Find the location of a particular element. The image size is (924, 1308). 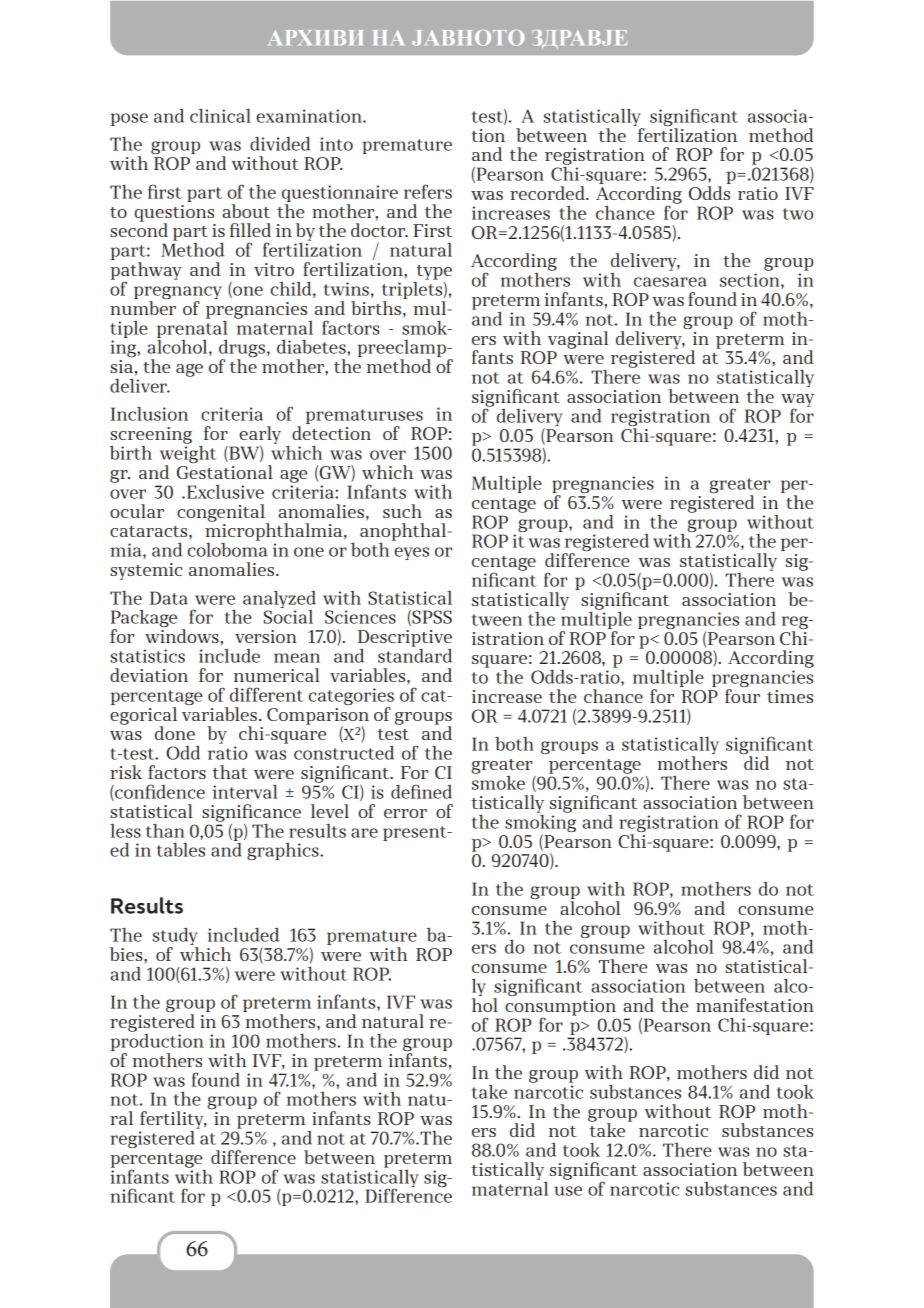

two is located at coordinates (798, 214).
